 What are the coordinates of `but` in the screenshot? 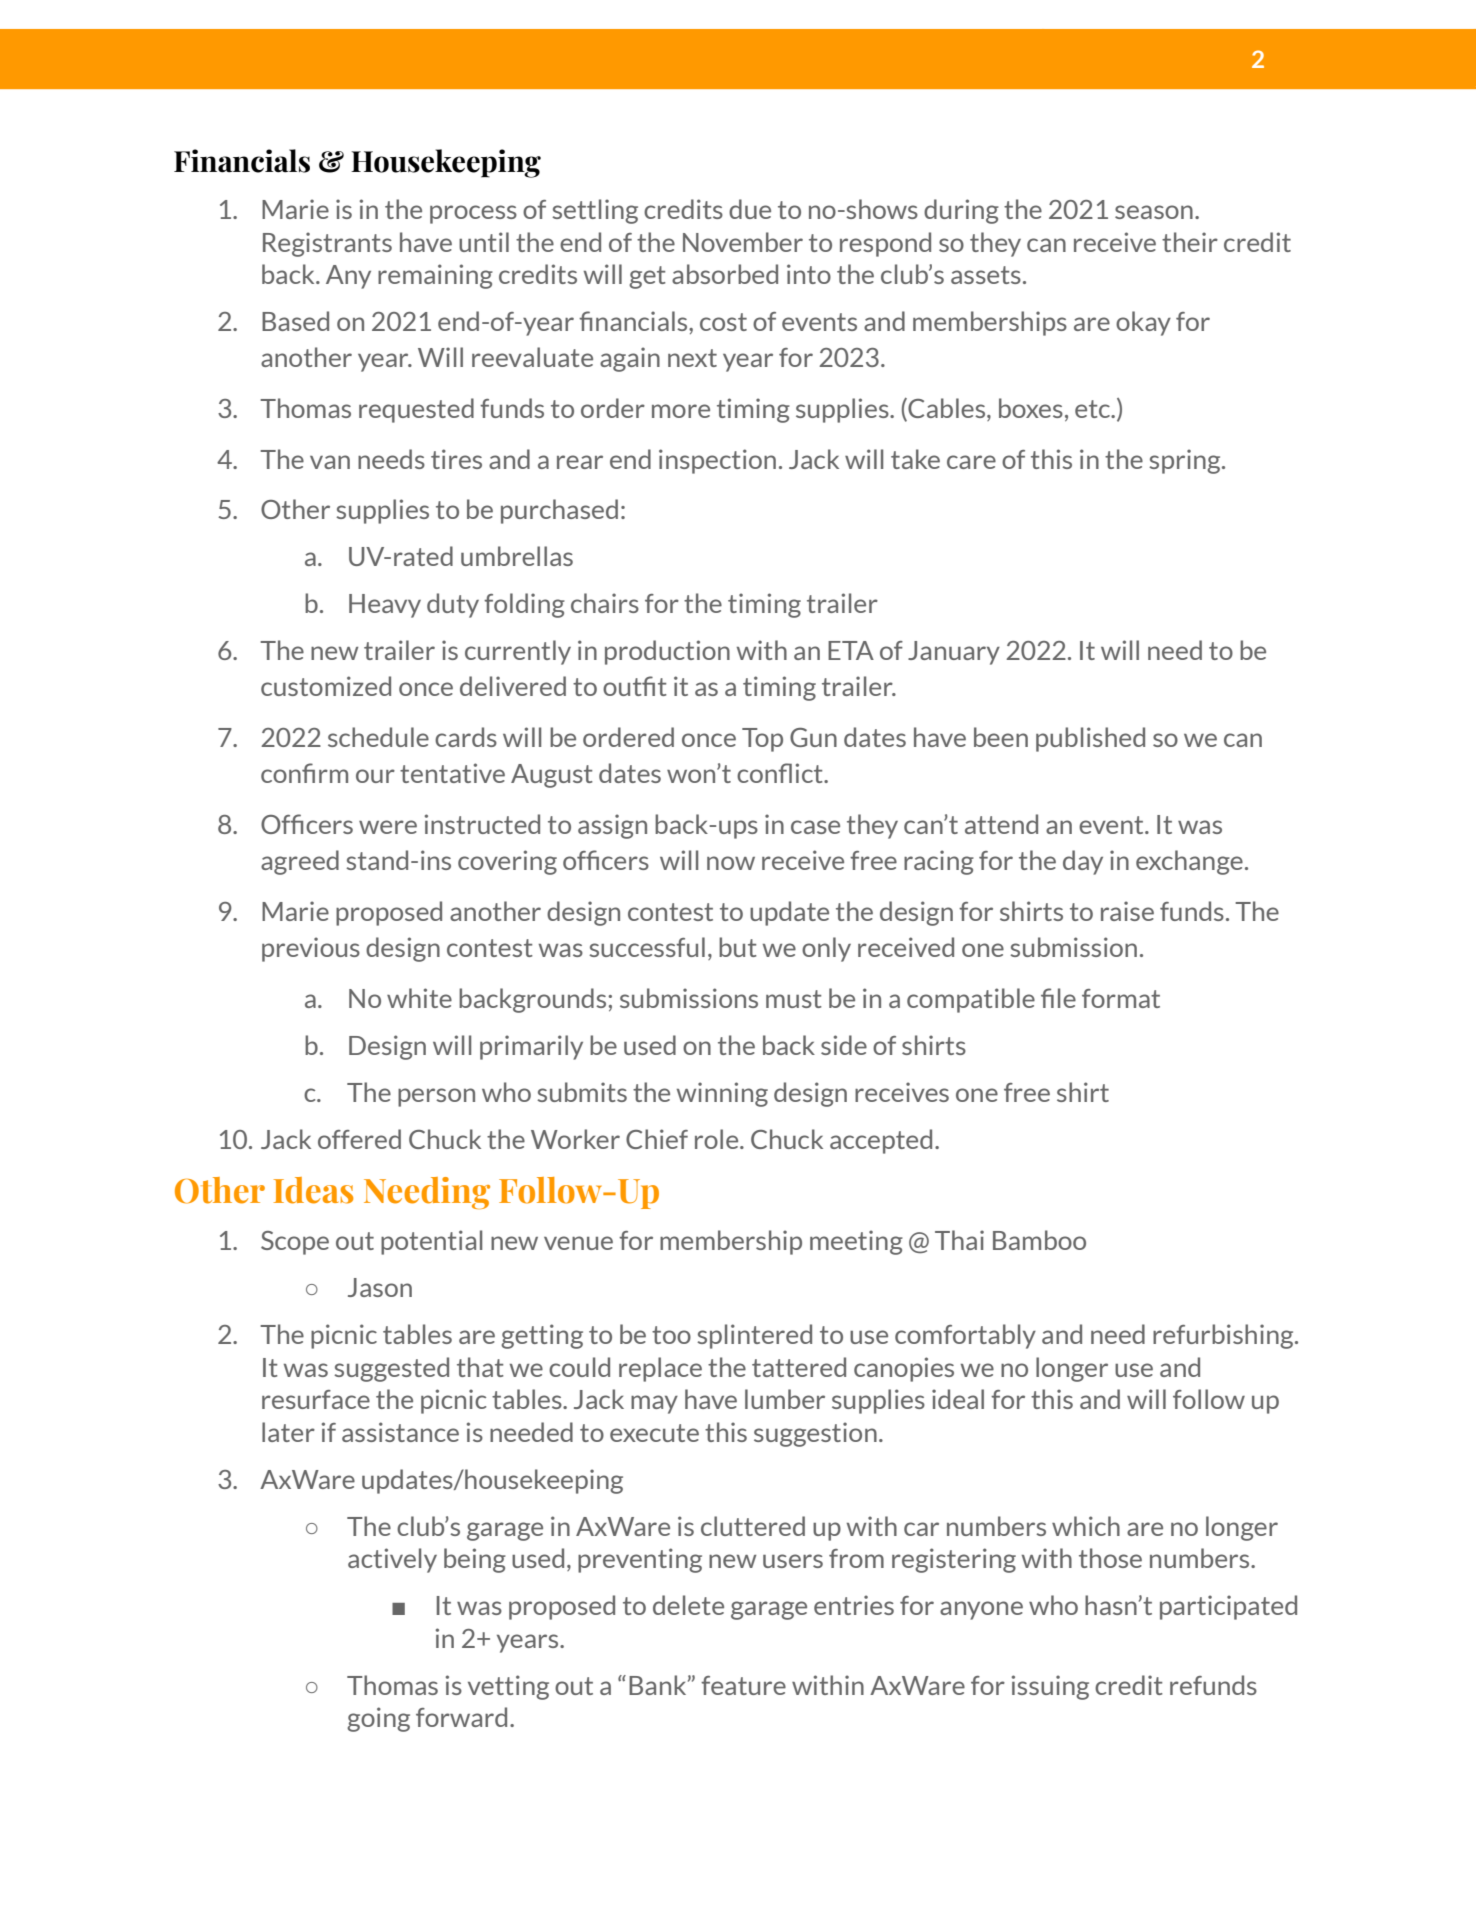 It's located at (738, 947).
